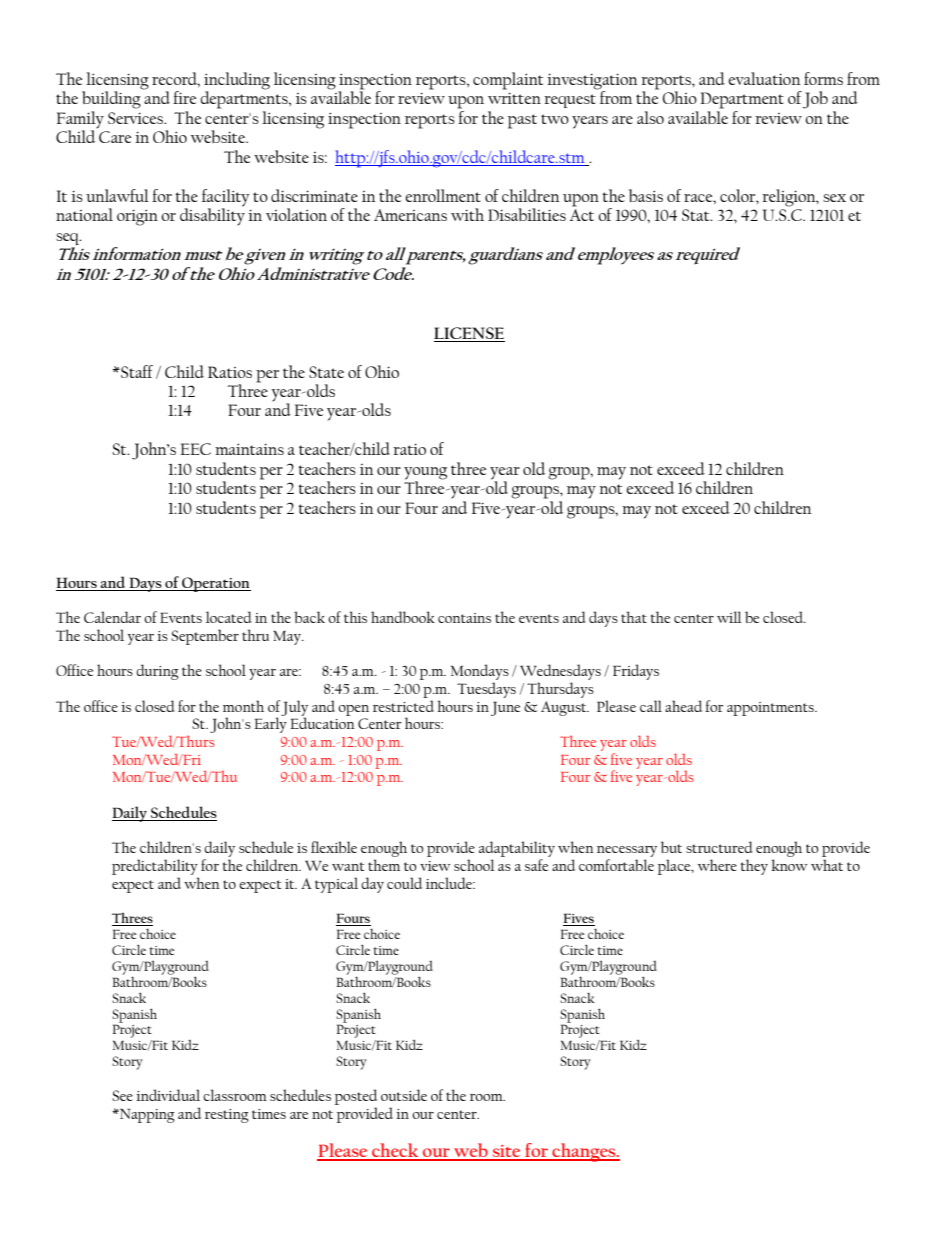 Image resolution: width=952 pixels, height=1233 pixels. Describe the element at coordinates (146, 1115) in the page. I see `Napping` at that location.
